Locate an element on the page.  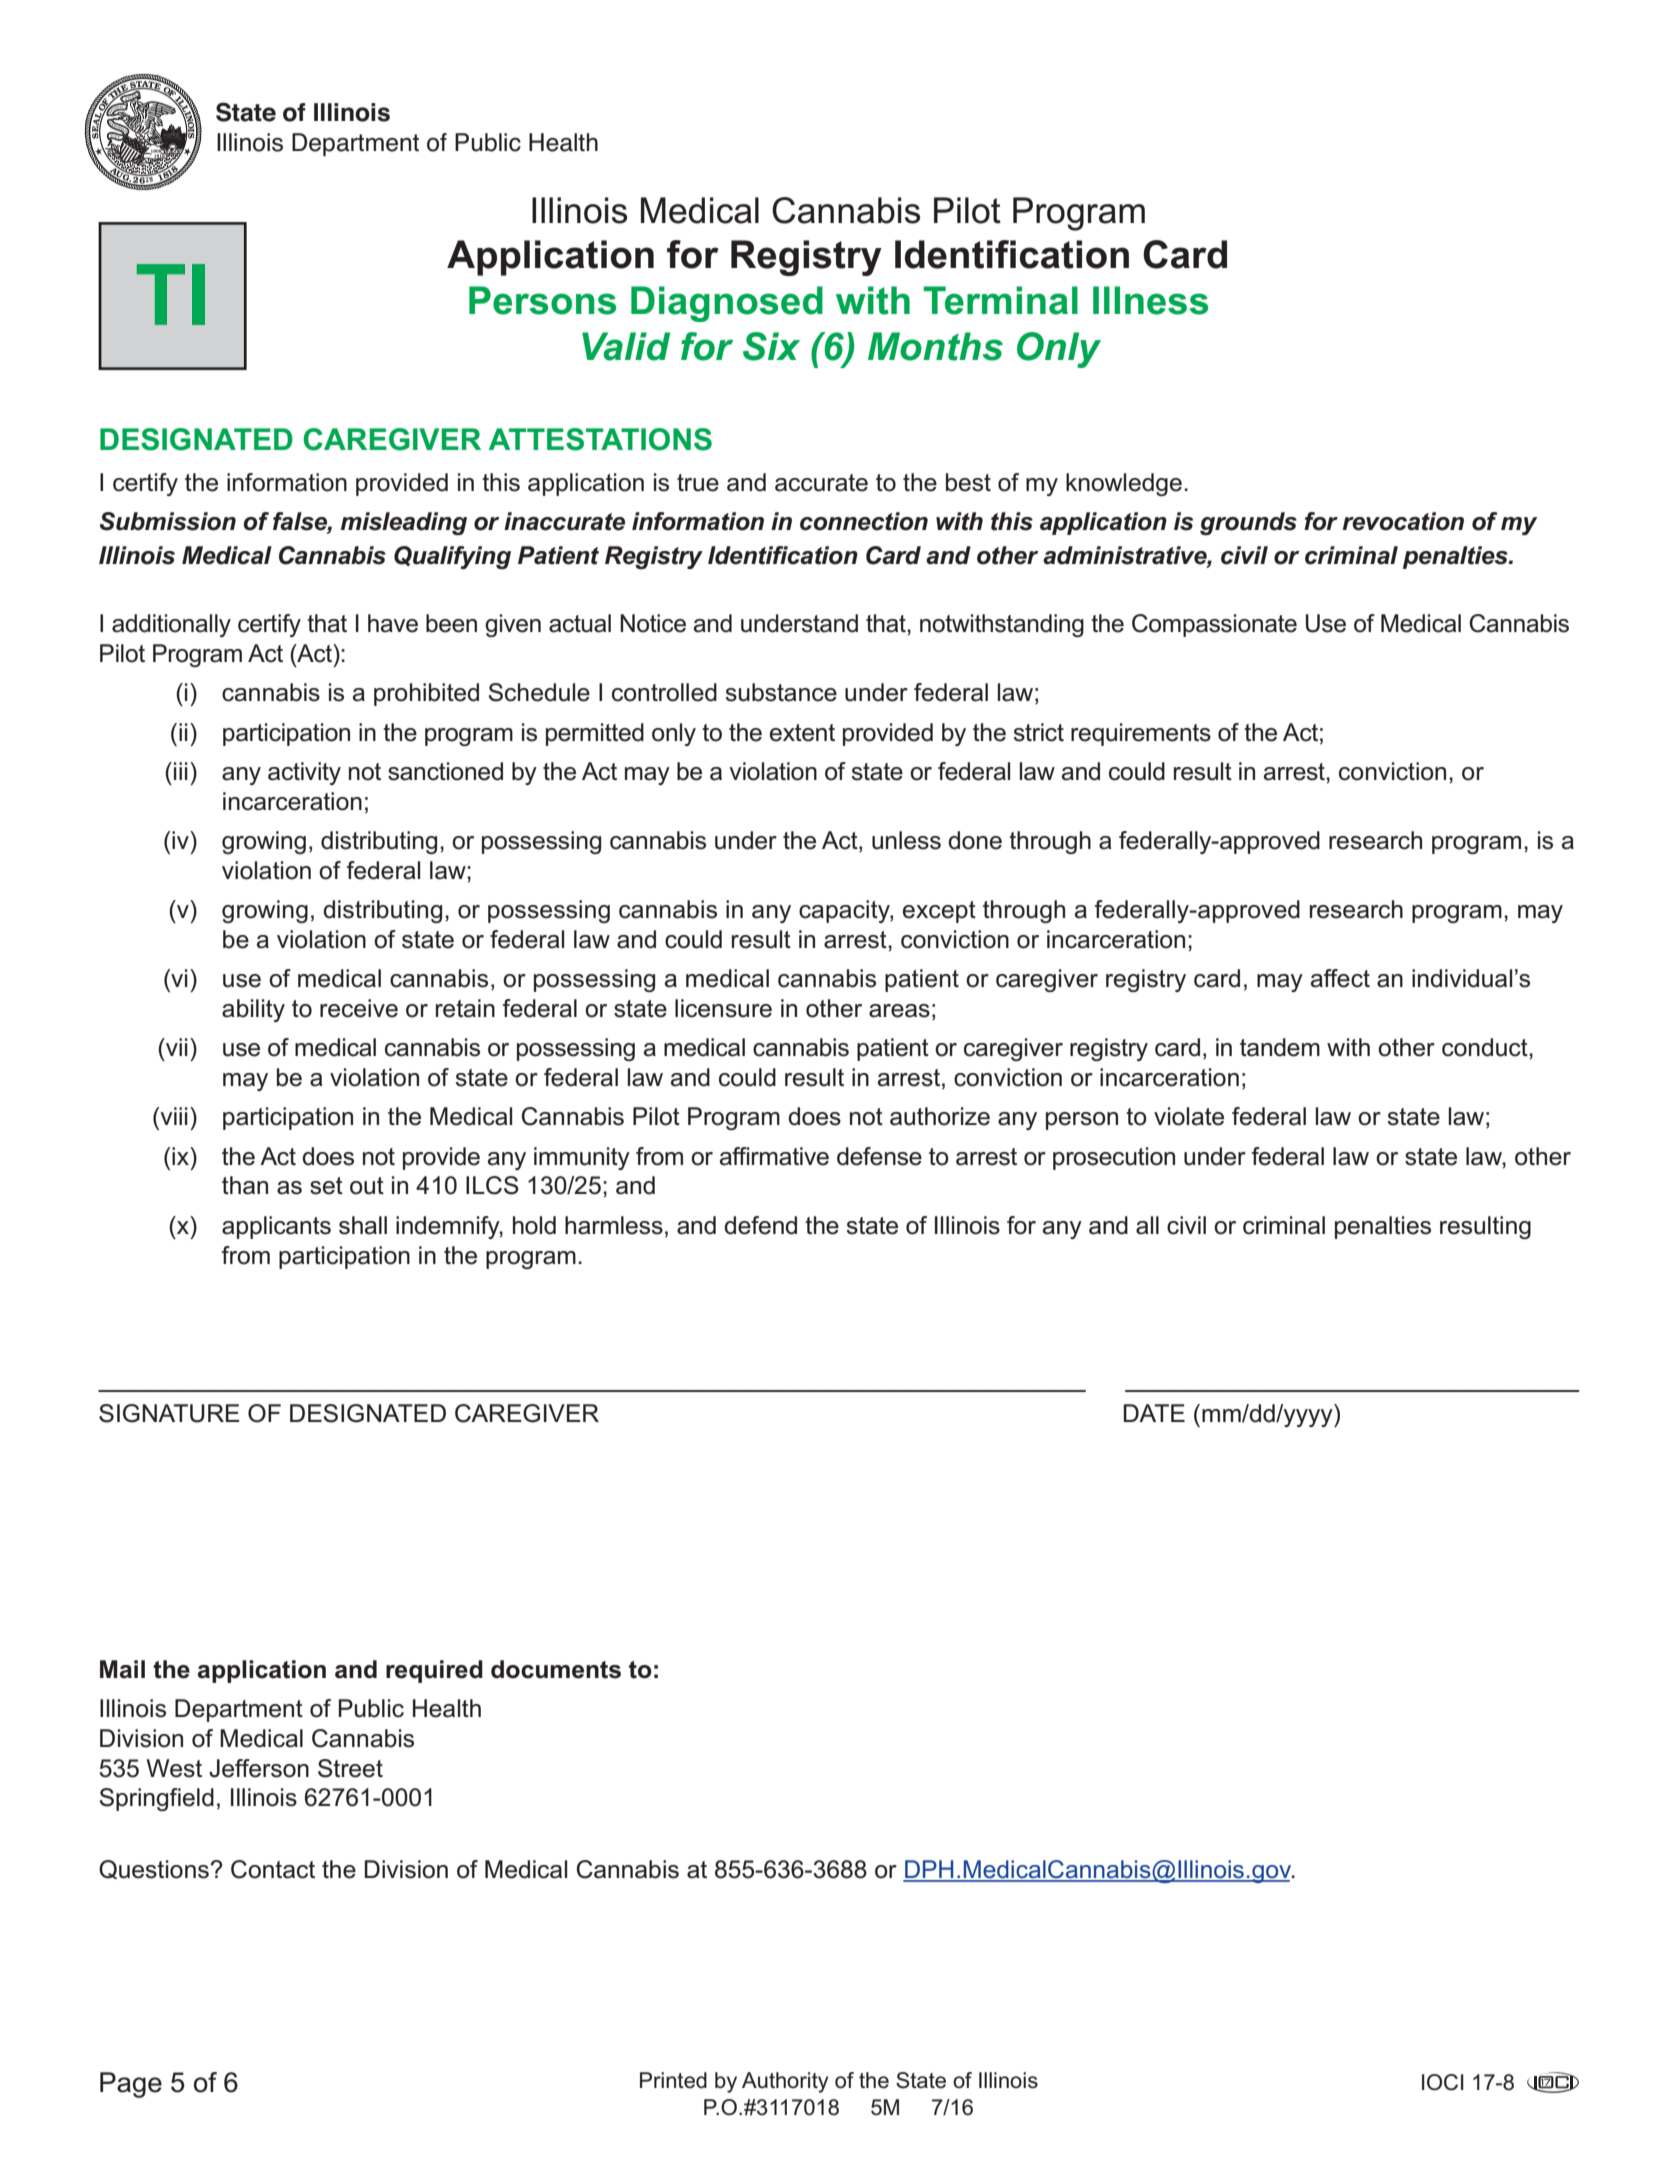
affect is located at coordinates (1340, 978).
